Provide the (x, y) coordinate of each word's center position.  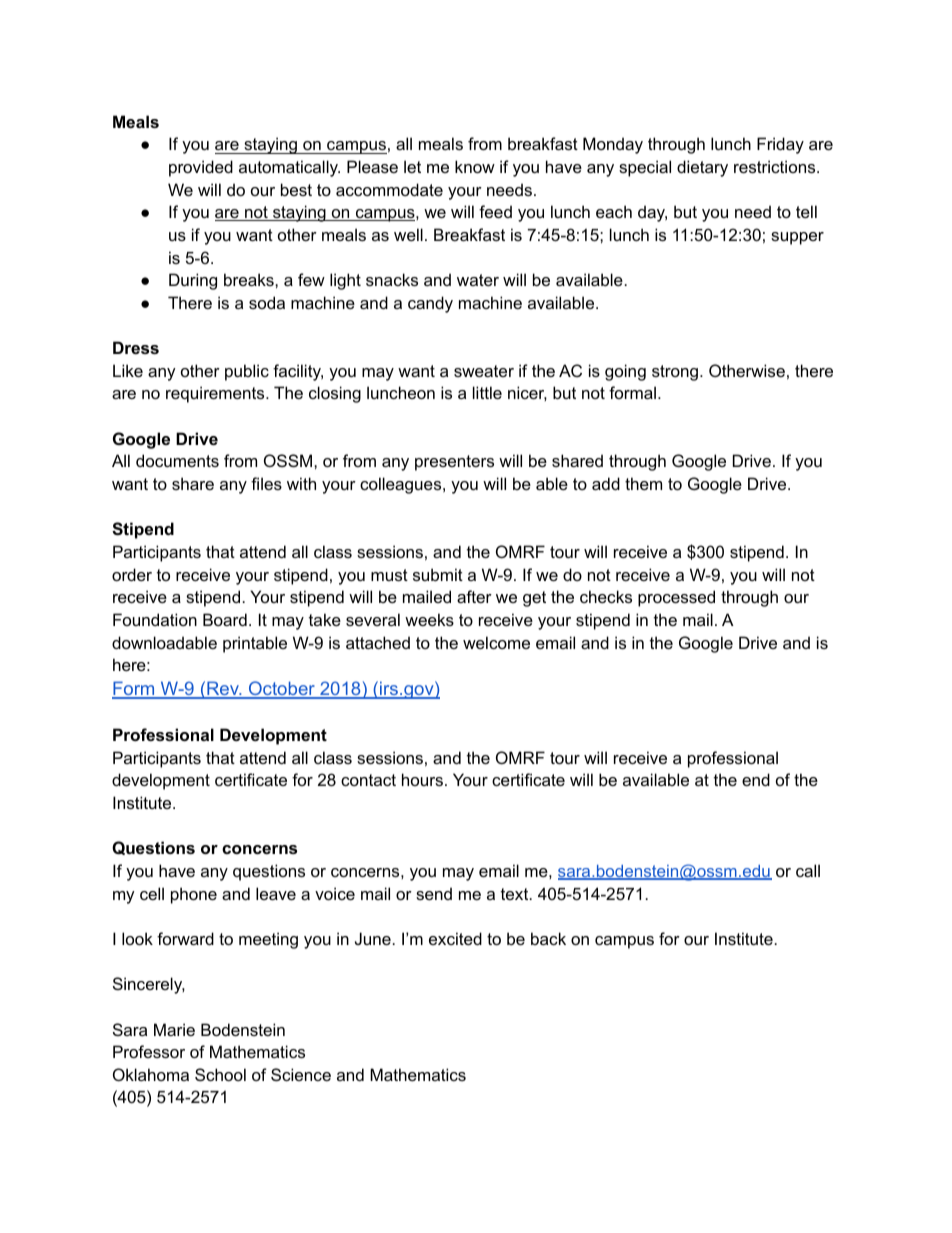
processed (676, 598)
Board (225, 619)
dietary (702, 168)
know (475, 166)
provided (201, 168)
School (220, 1074)
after (474, 596)
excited (455, 938)
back (548, 938)
